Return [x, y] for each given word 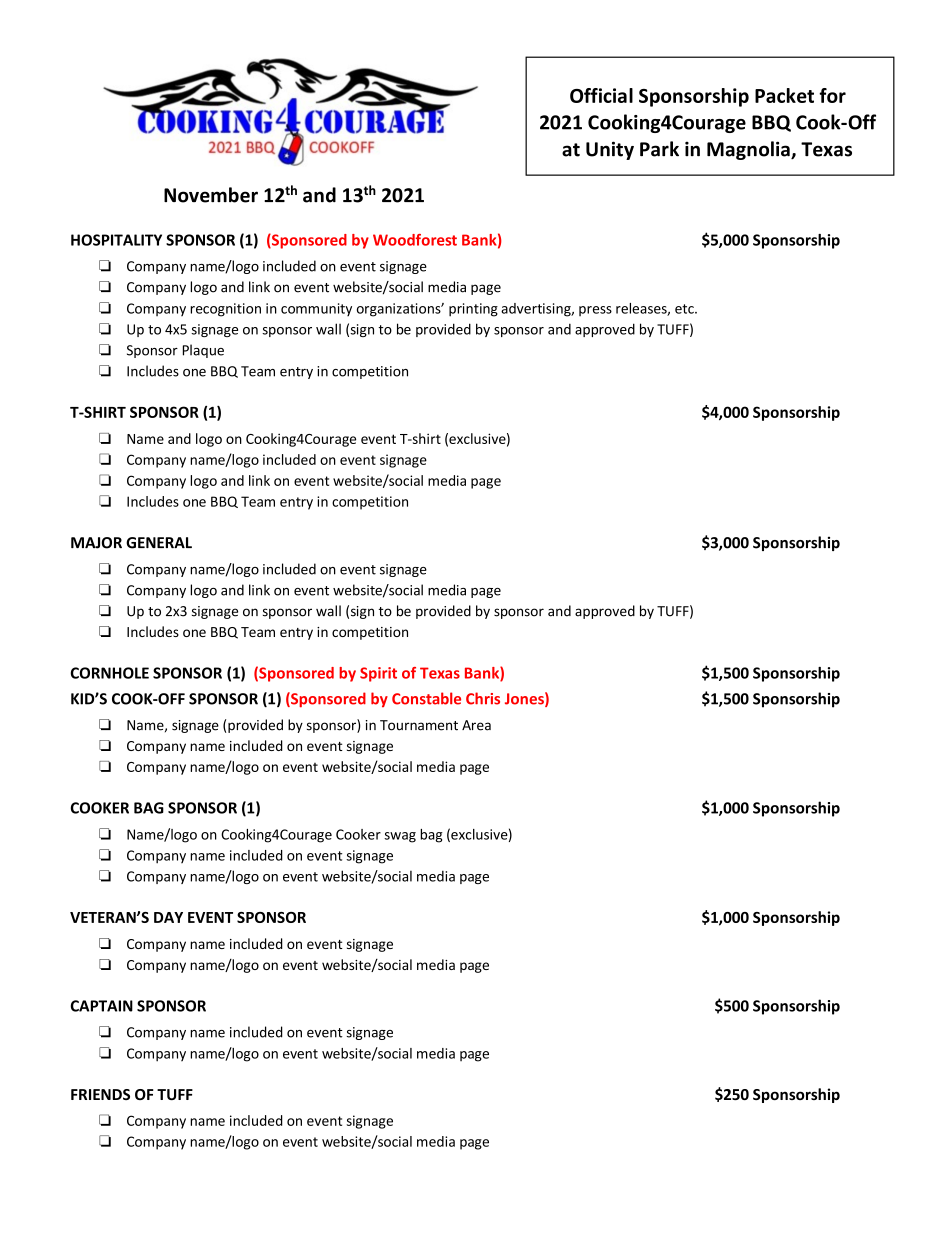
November [211, 195]
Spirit [378, 674]
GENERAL [159, 543]
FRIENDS [100, 1094]
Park [659, 149]
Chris [483, 698]
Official [601, 95]
